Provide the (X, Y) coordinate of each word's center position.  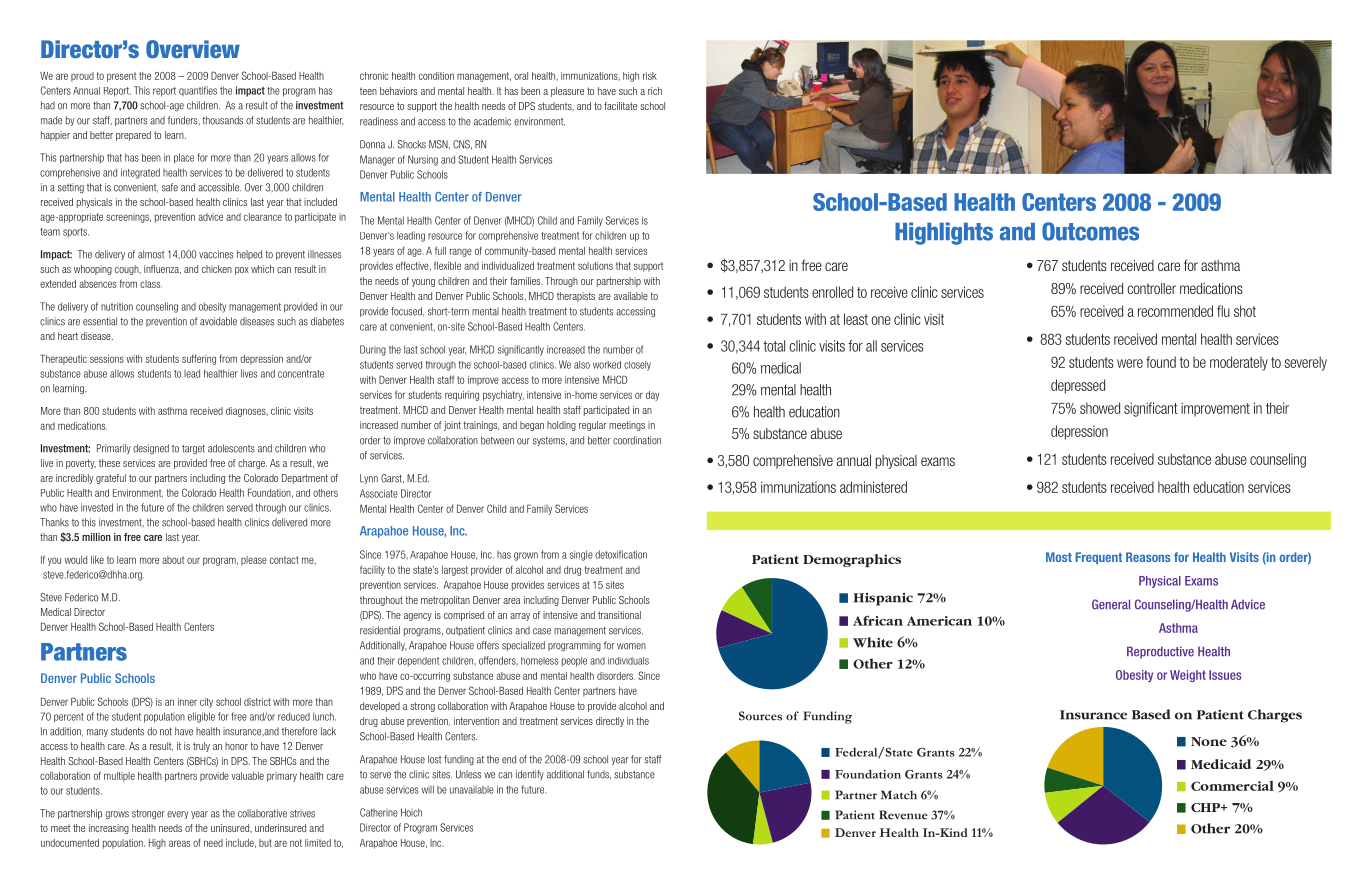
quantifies (198, 91)
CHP (1207, 807)
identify (530, 775)
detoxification (621, 554)
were (1130, 363)
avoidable (218, 321)
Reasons (1148, 557)
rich (655, 91)
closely (637, 366)
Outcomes (1090, 231)
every (177, 815)
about (173, 560)
